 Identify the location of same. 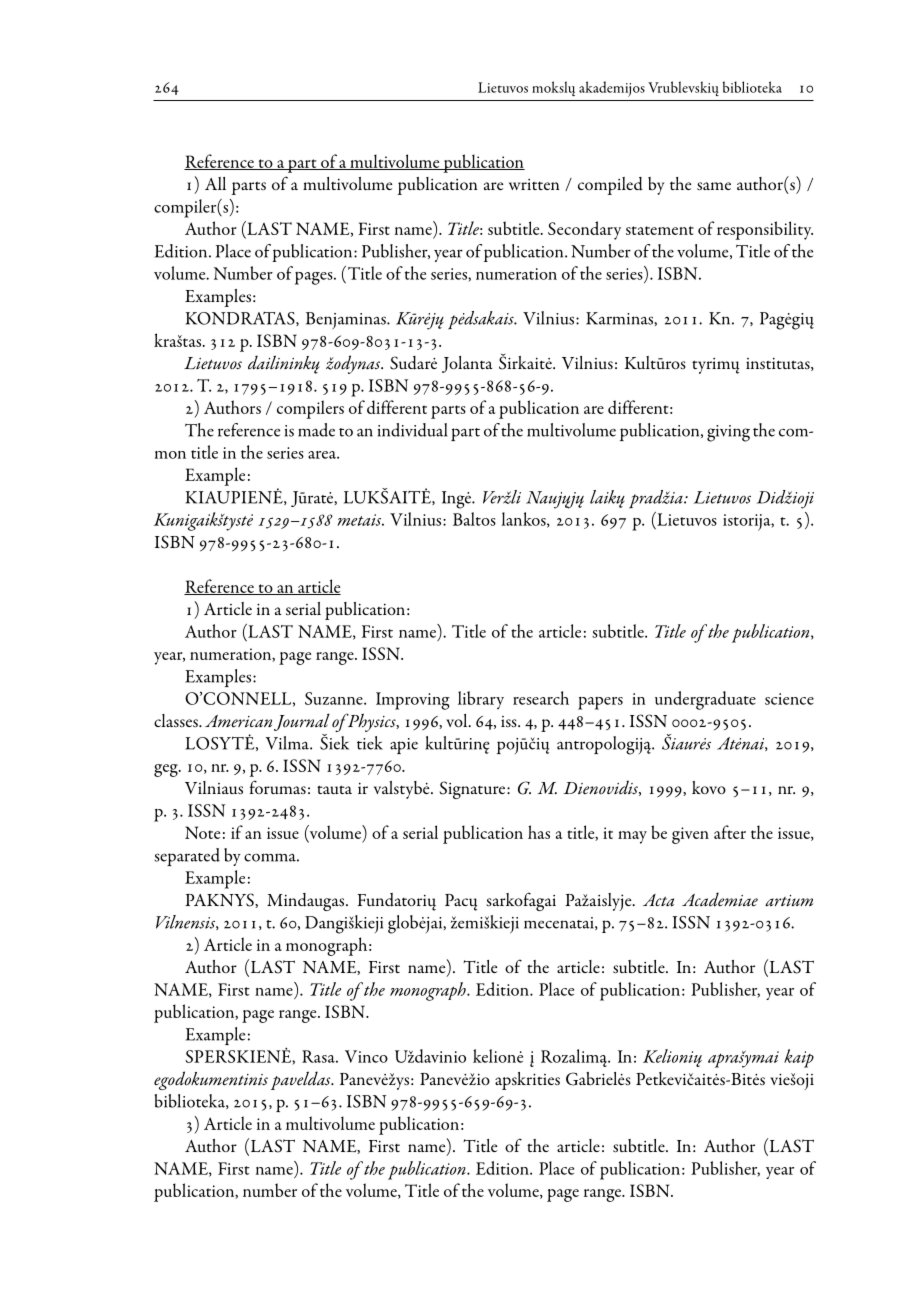
(714, 186).
